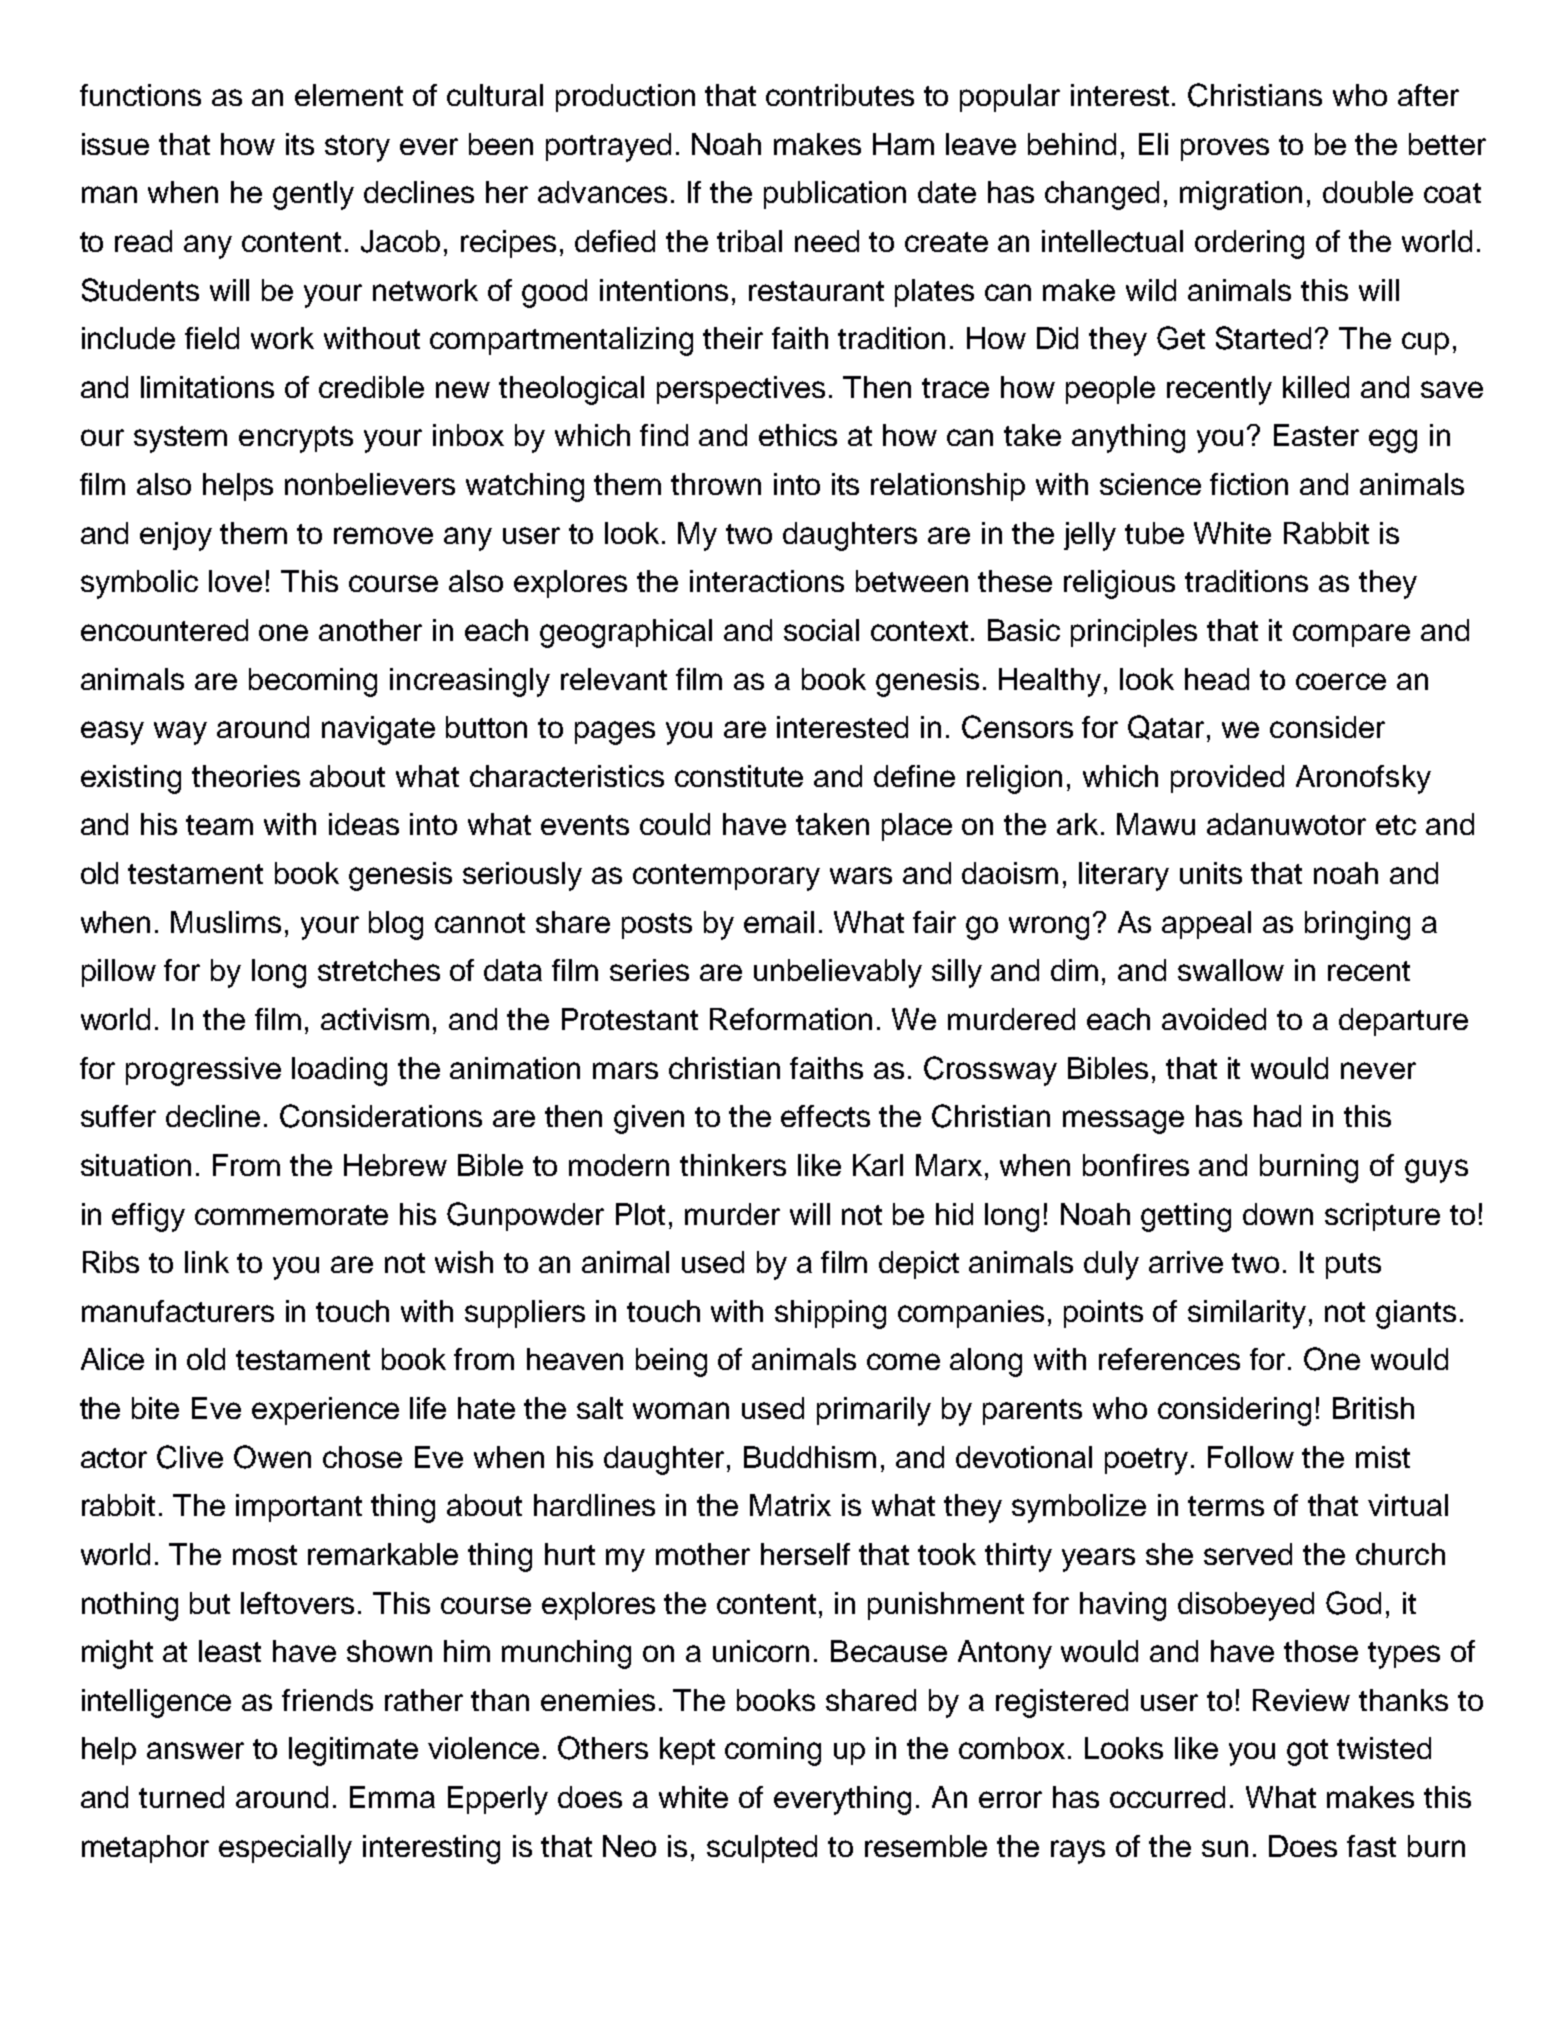 The width and height of the document is (1566, 2027). What do you see at coordinates (821, 630) in the document?
I see `social` at bounding box center [821, 630].
